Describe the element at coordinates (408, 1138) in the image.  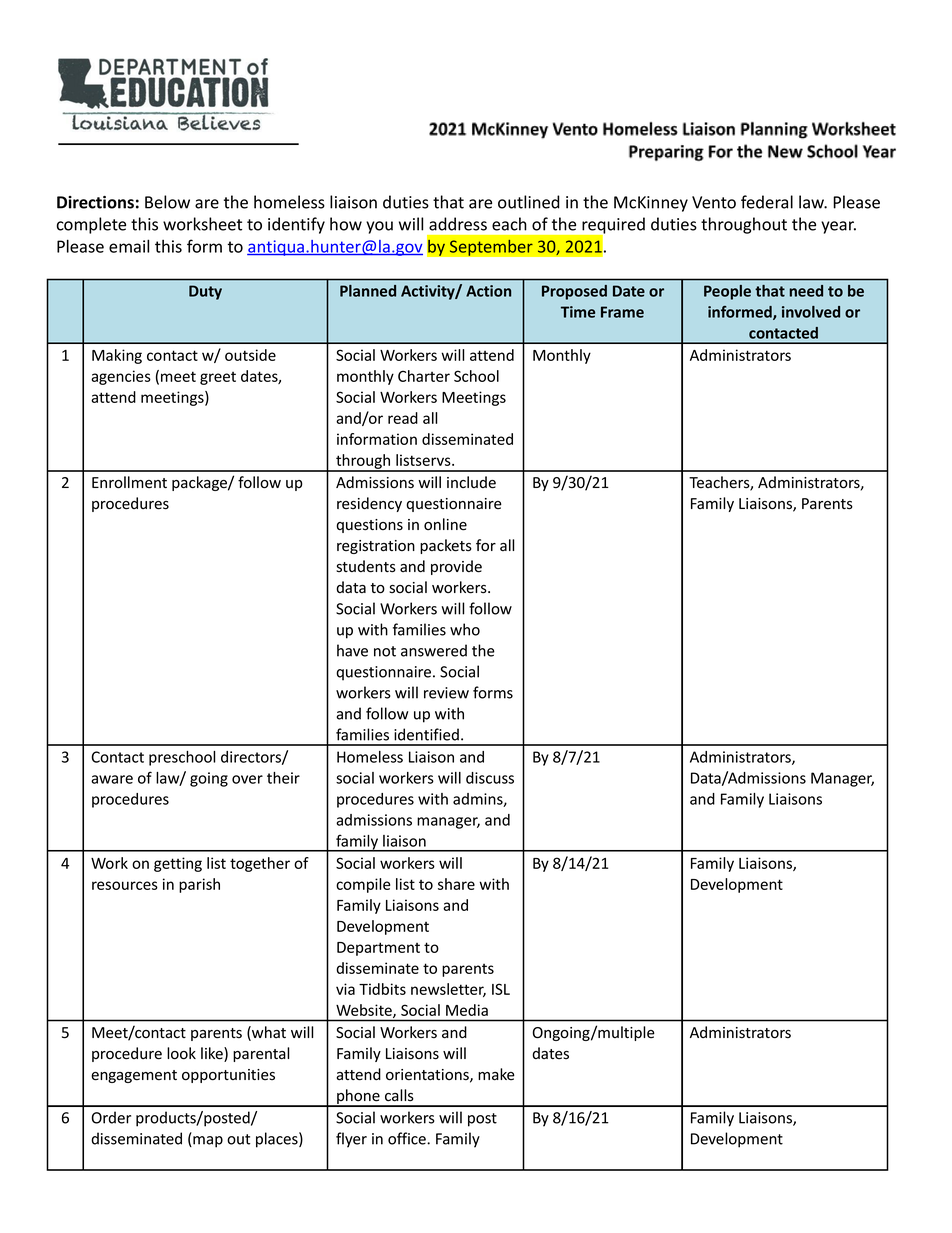
I see `office` at that location.
